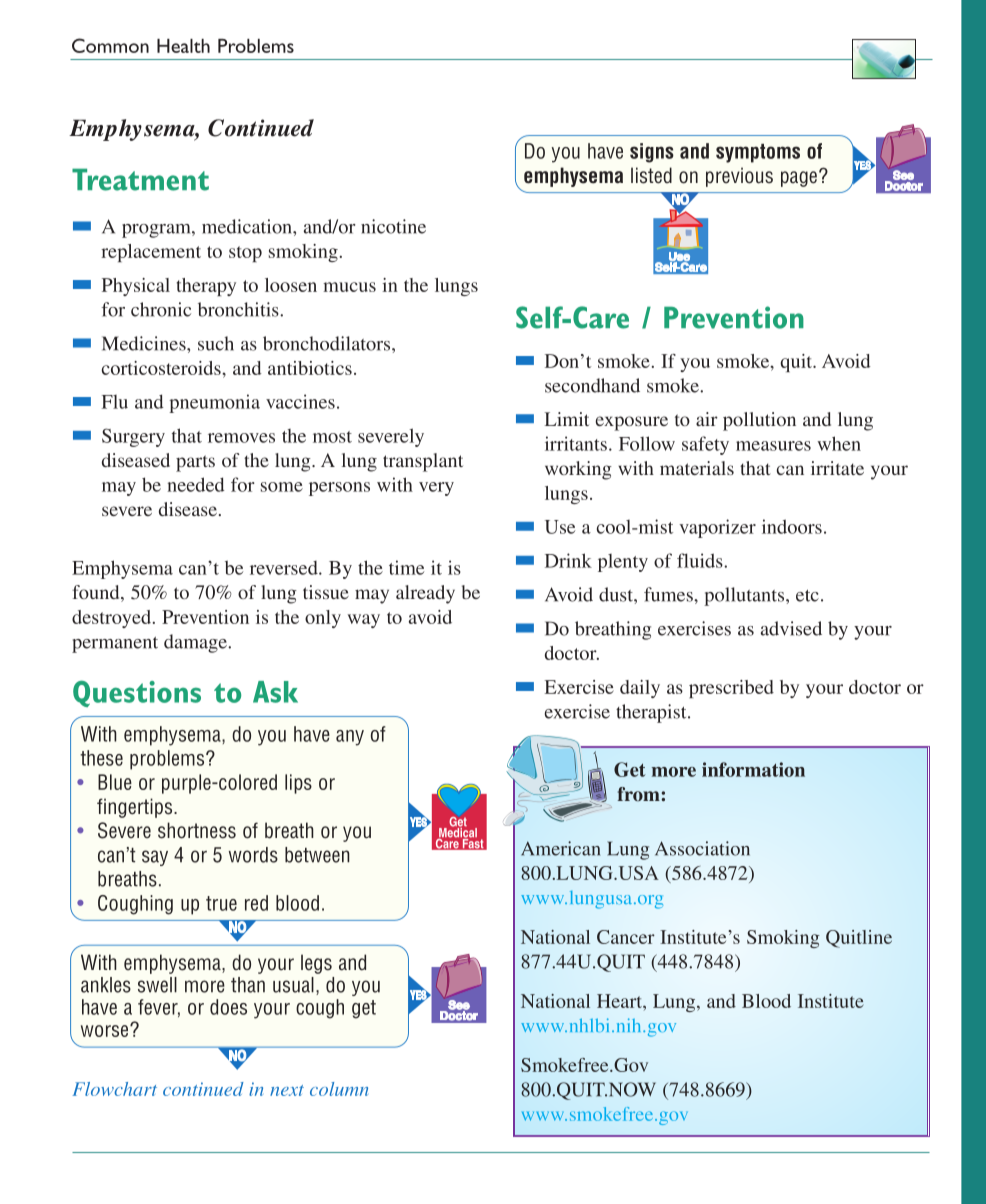  What do you see at coordinates (425, 594) in the document?
I see `already` at bounding box center [425, 594].
